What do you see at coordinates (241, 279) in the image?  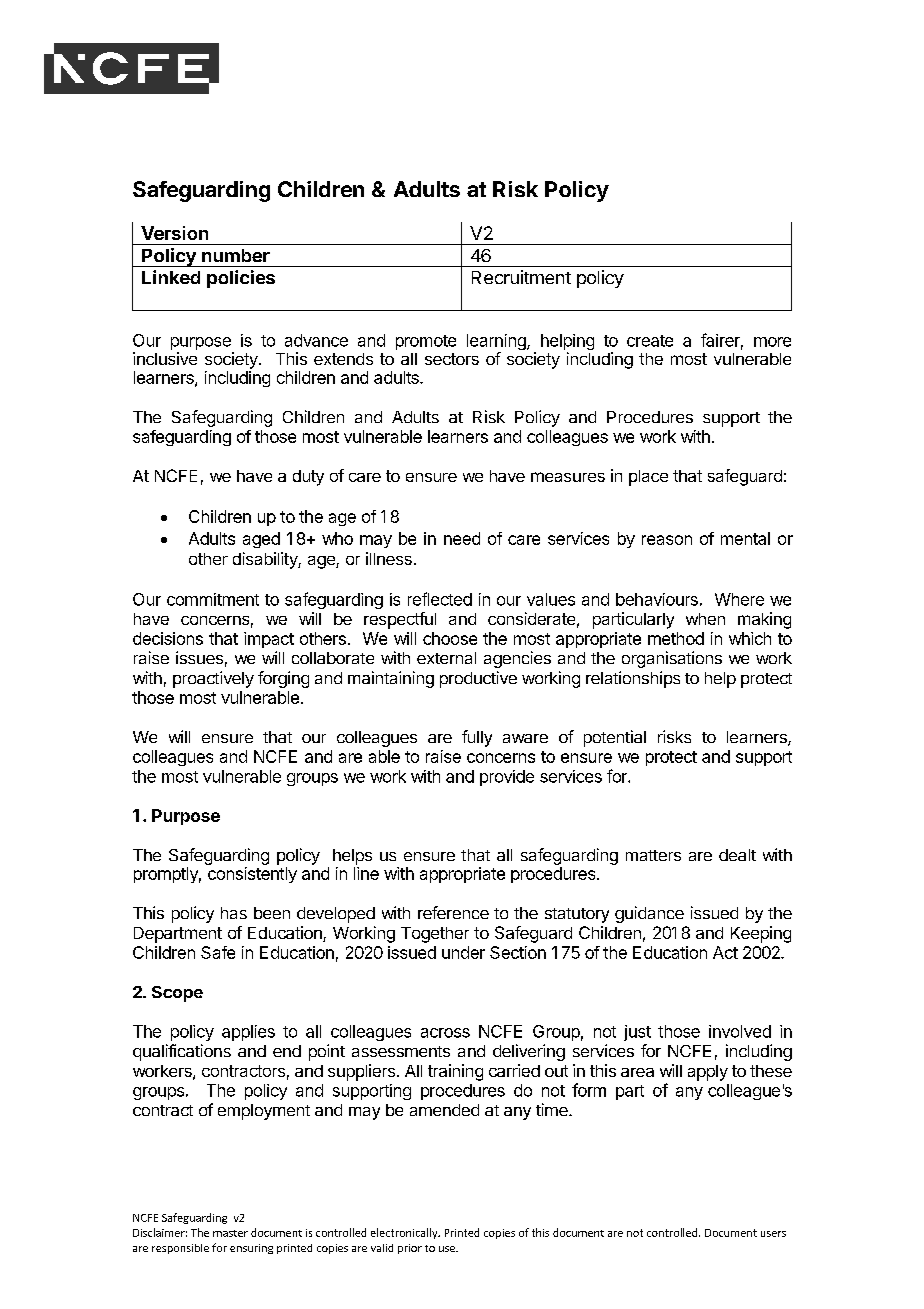 I see `policies` at bounding box center [241, 279].
